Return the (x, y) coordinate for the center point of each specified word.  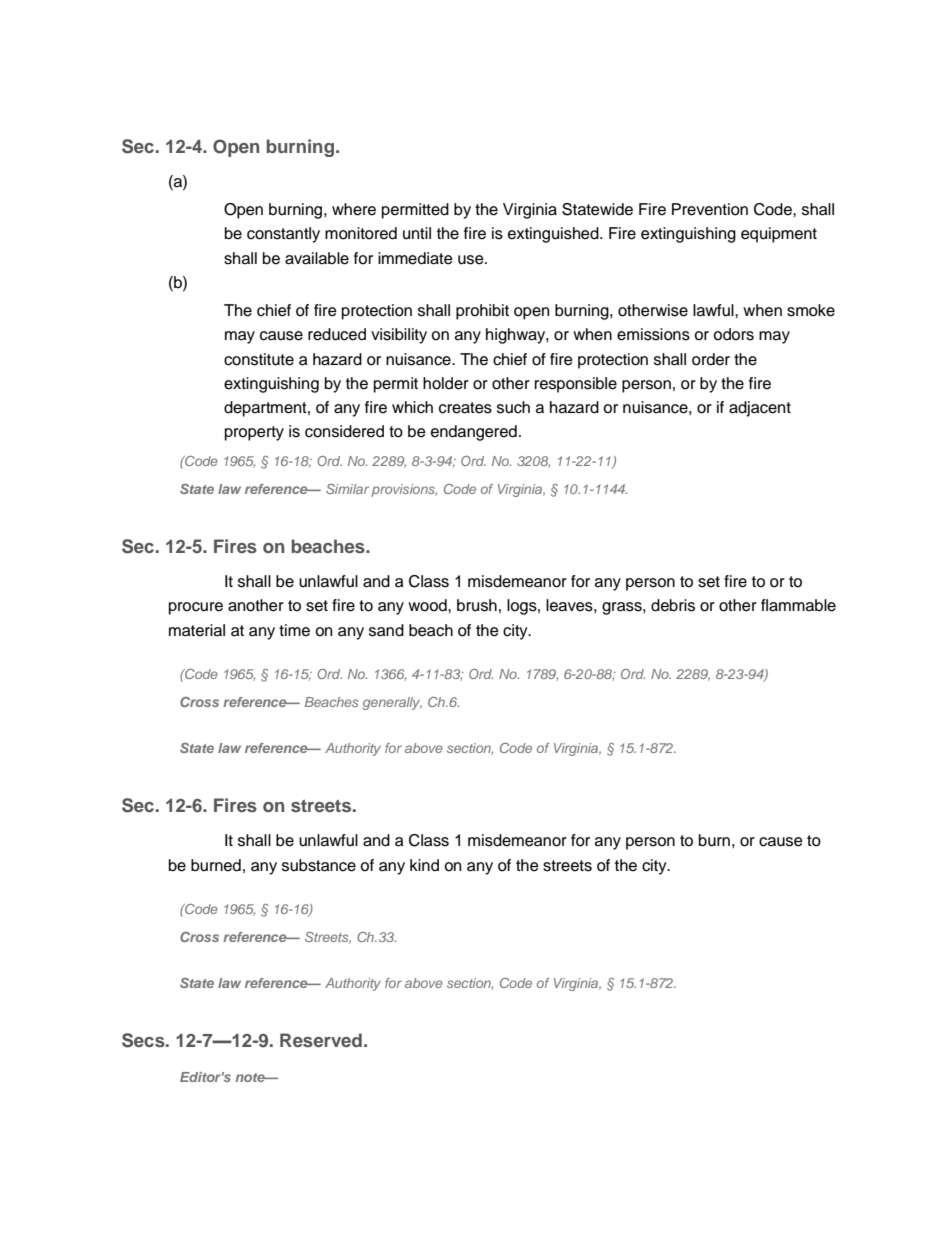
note (251, 1077)
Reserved (321, 1040)
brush (477, 605)
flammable (798, 605)
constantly (283, 235)
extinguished (554, 235)
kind (424, 865)
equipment (779, 235)
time (294, 630)
